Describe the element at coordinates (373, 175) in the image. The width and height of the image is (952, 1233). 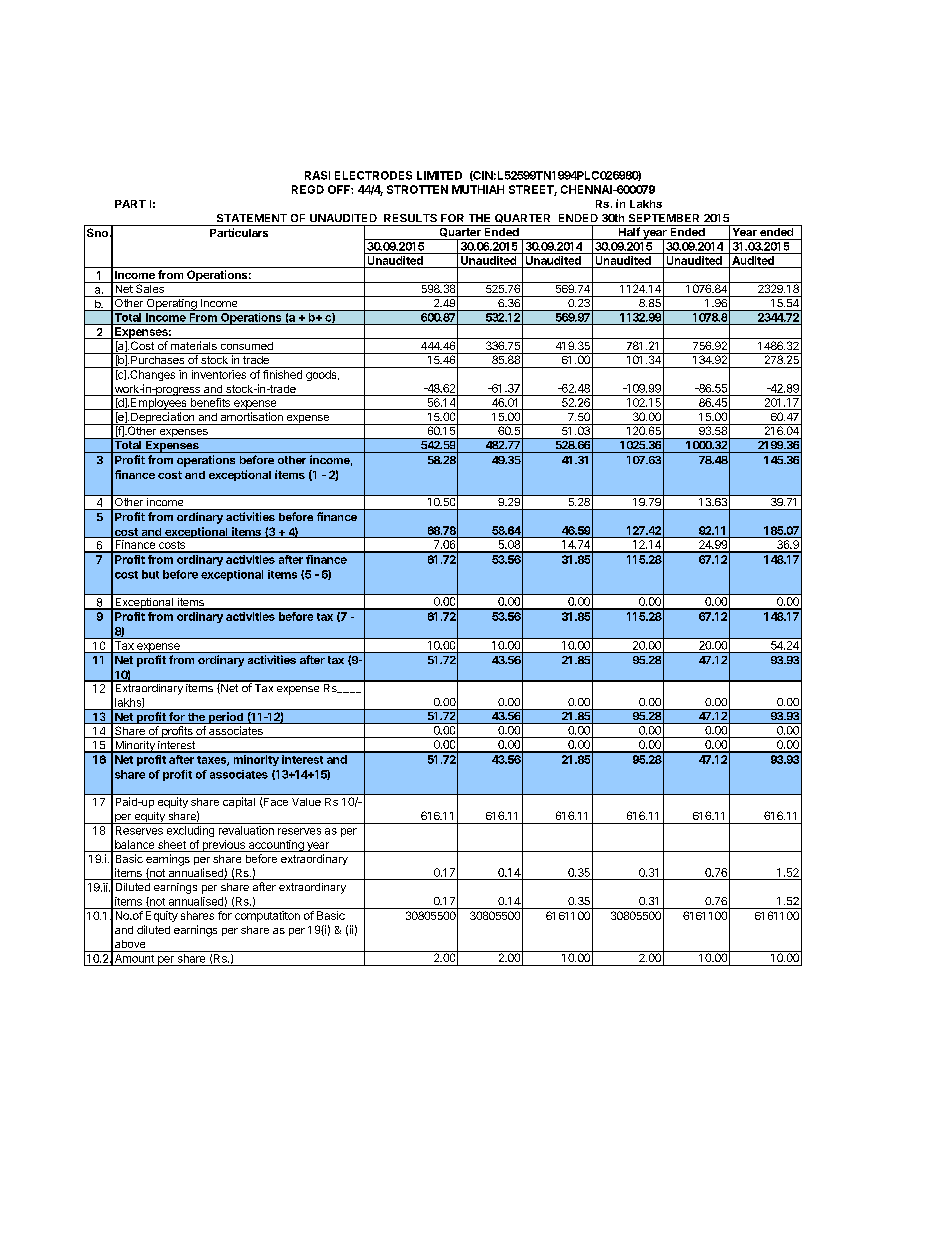
I see `ELECTRODES` at that location.
